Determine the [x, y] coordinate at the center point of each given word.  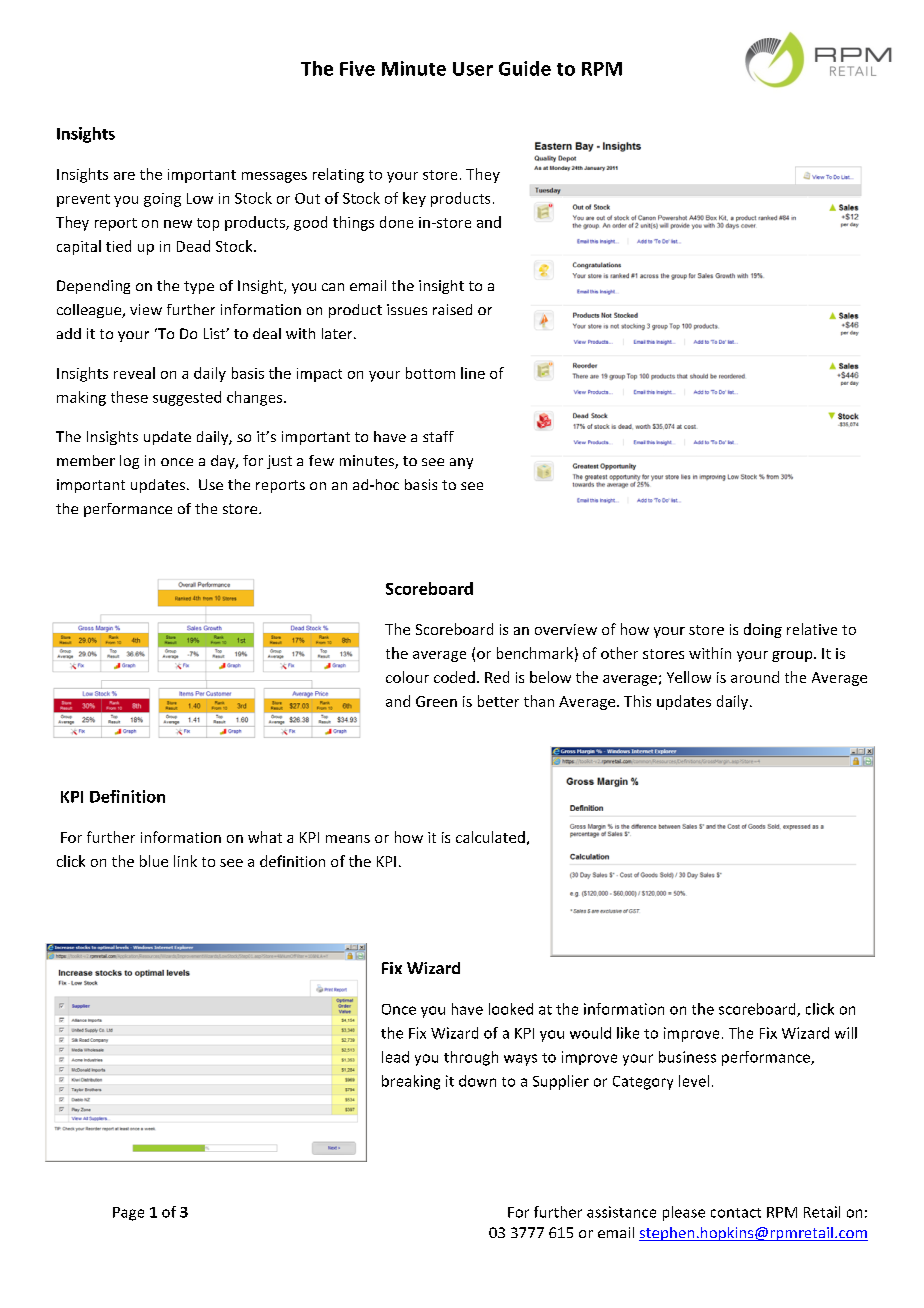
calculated [490, 837]
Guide [525, 68]
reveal [134, 373]
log [129, 462]
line [473, 373]
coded [454, 677]
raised [452, 309]
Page [128, 1214]
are [124, 176]
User [473, 69]
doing [763, 630]
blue [154, 861]
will [846, 1033]
